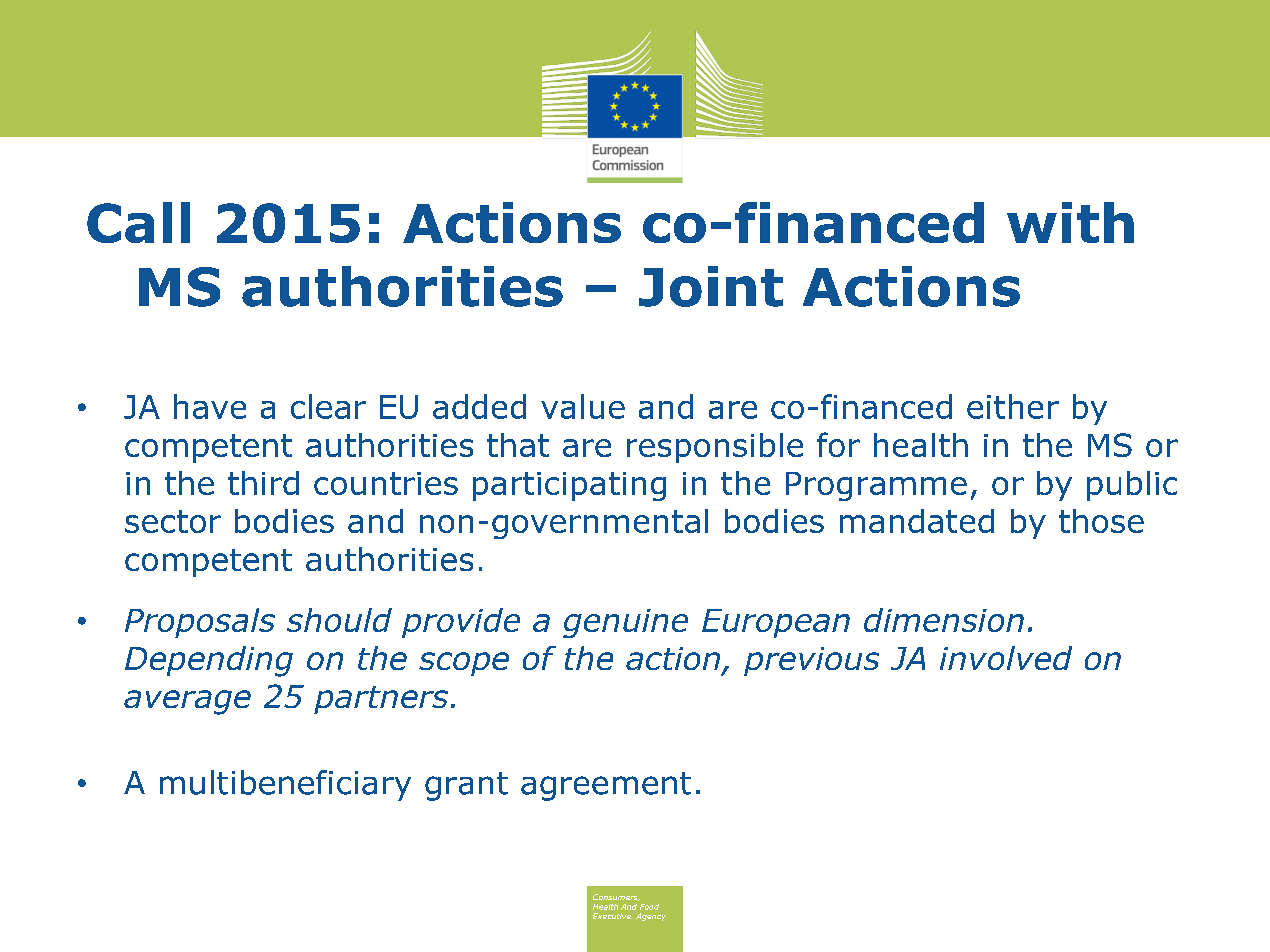  What do you see at coordinates (138, 222) in the screenshot?
I see `Call` at bounding box center [138, 222].
